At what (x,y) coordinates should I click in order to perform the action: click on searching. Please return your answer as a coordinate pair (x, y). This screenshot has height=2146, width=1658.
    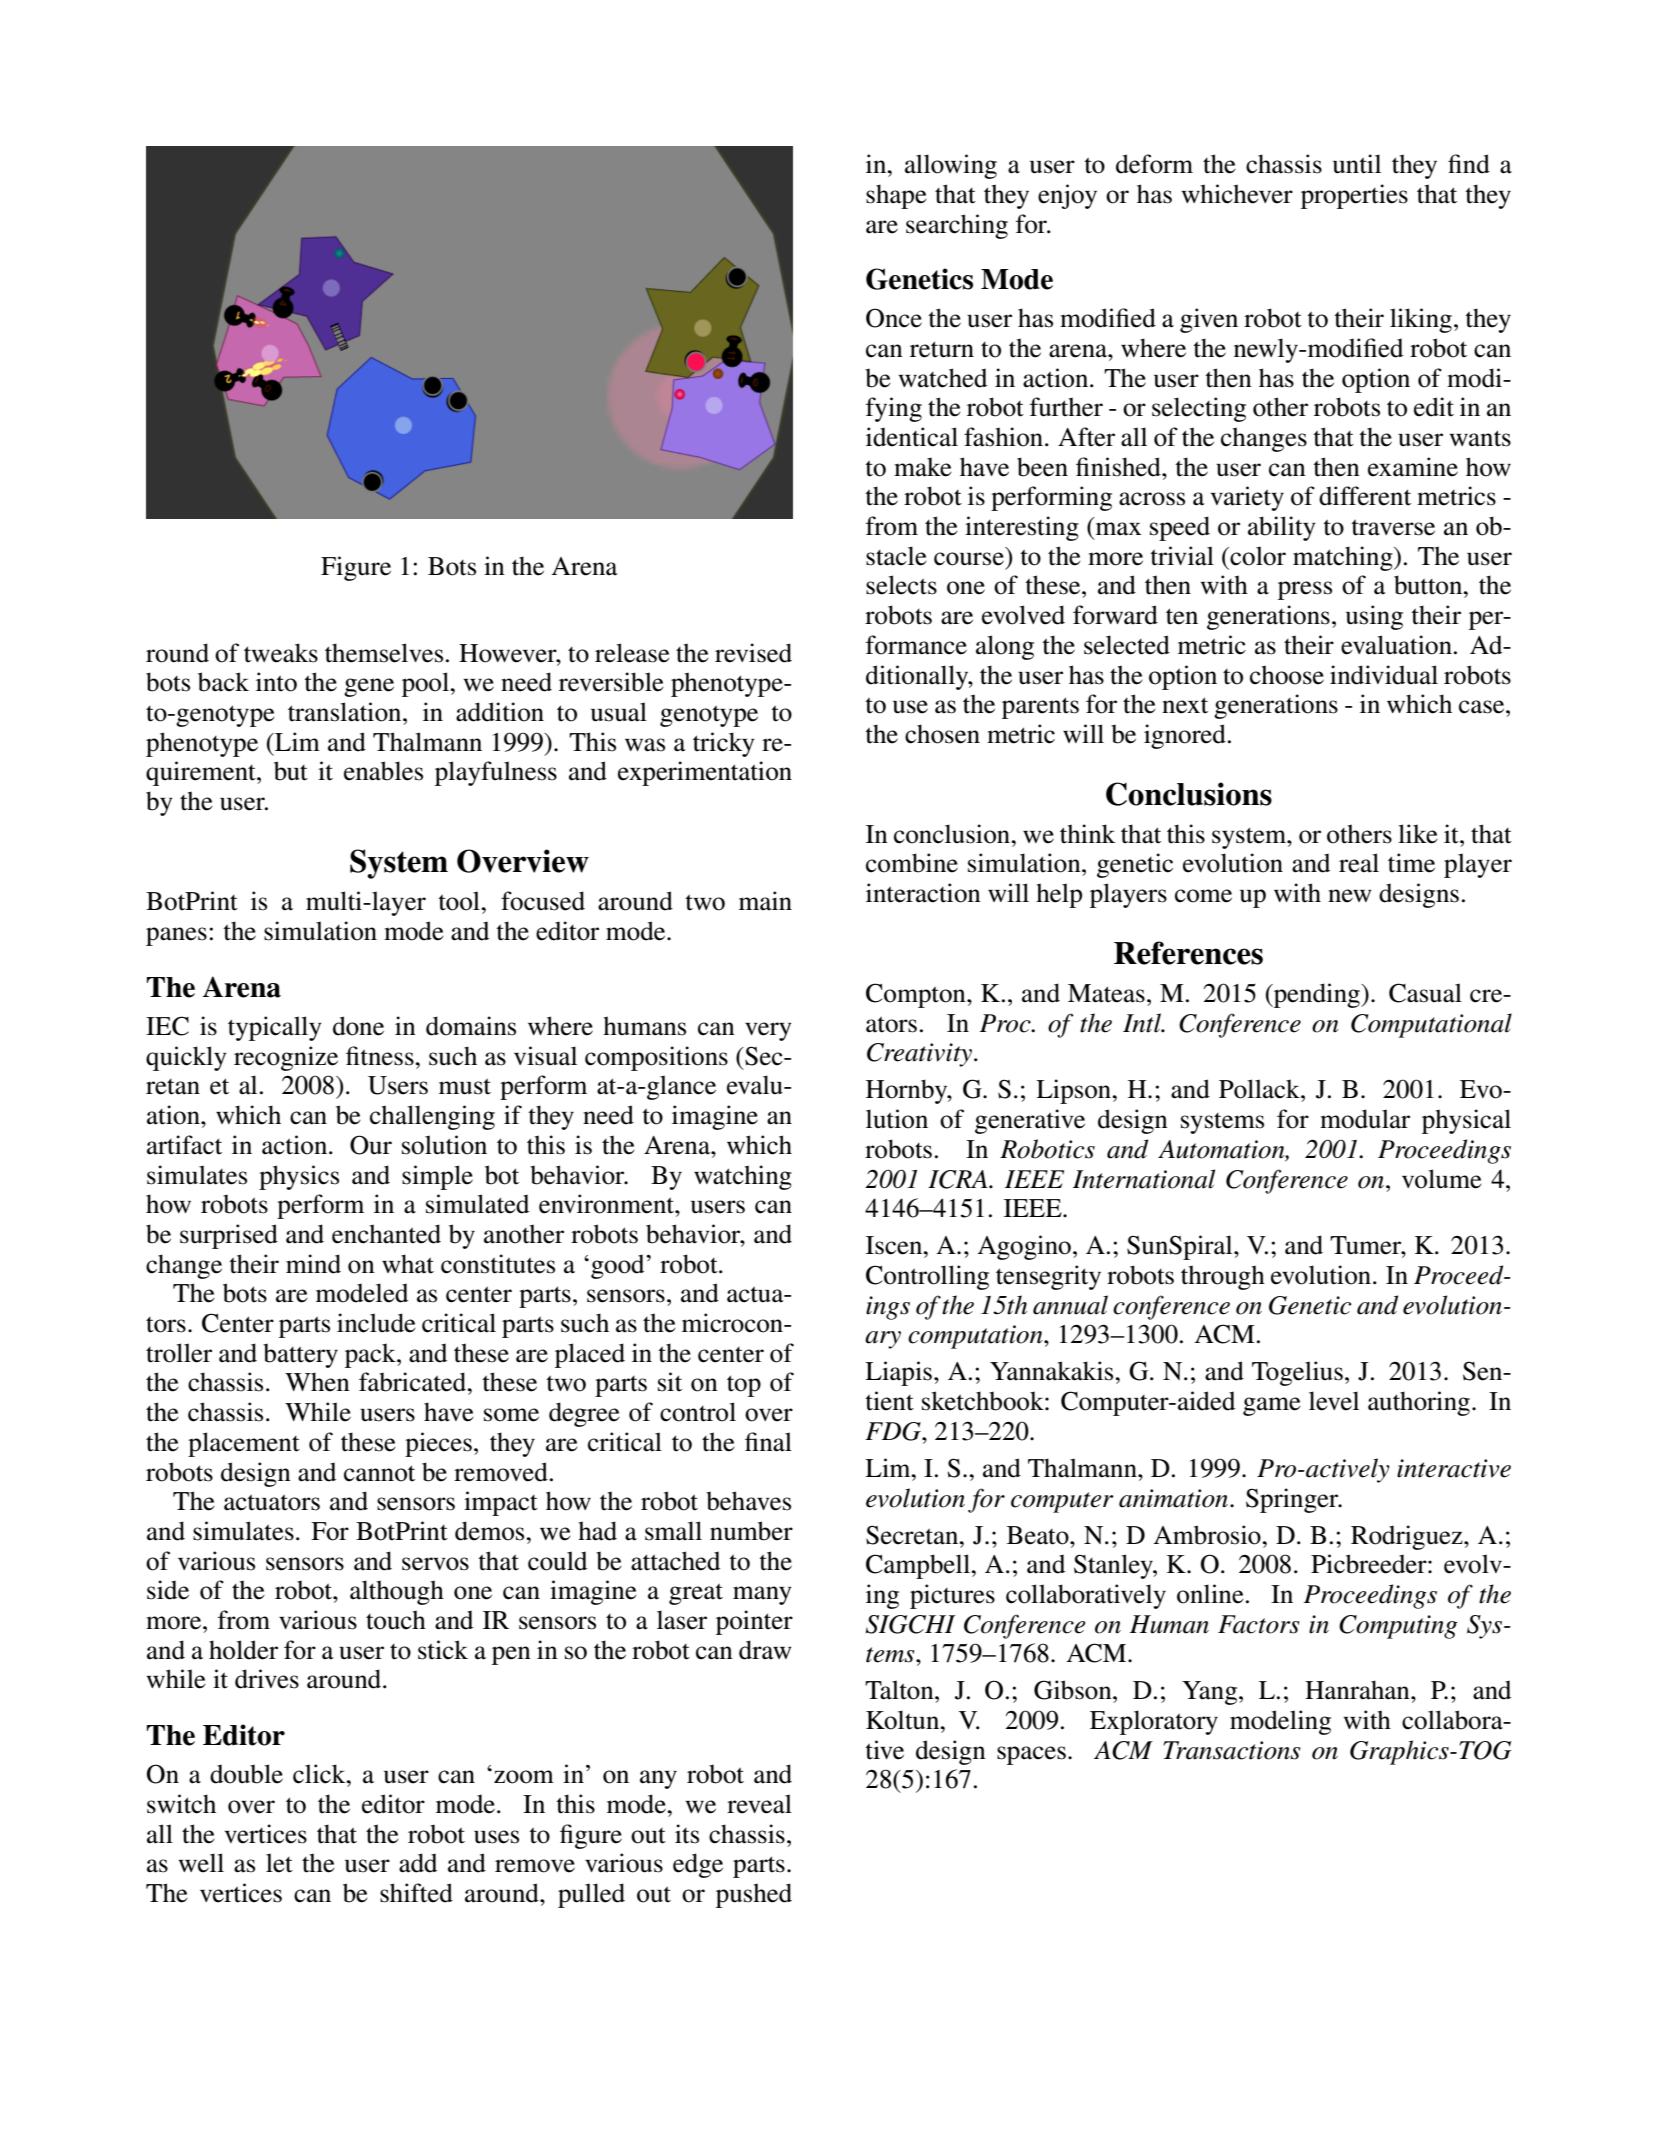
    Looking at the image, I should click on (957, 226).
